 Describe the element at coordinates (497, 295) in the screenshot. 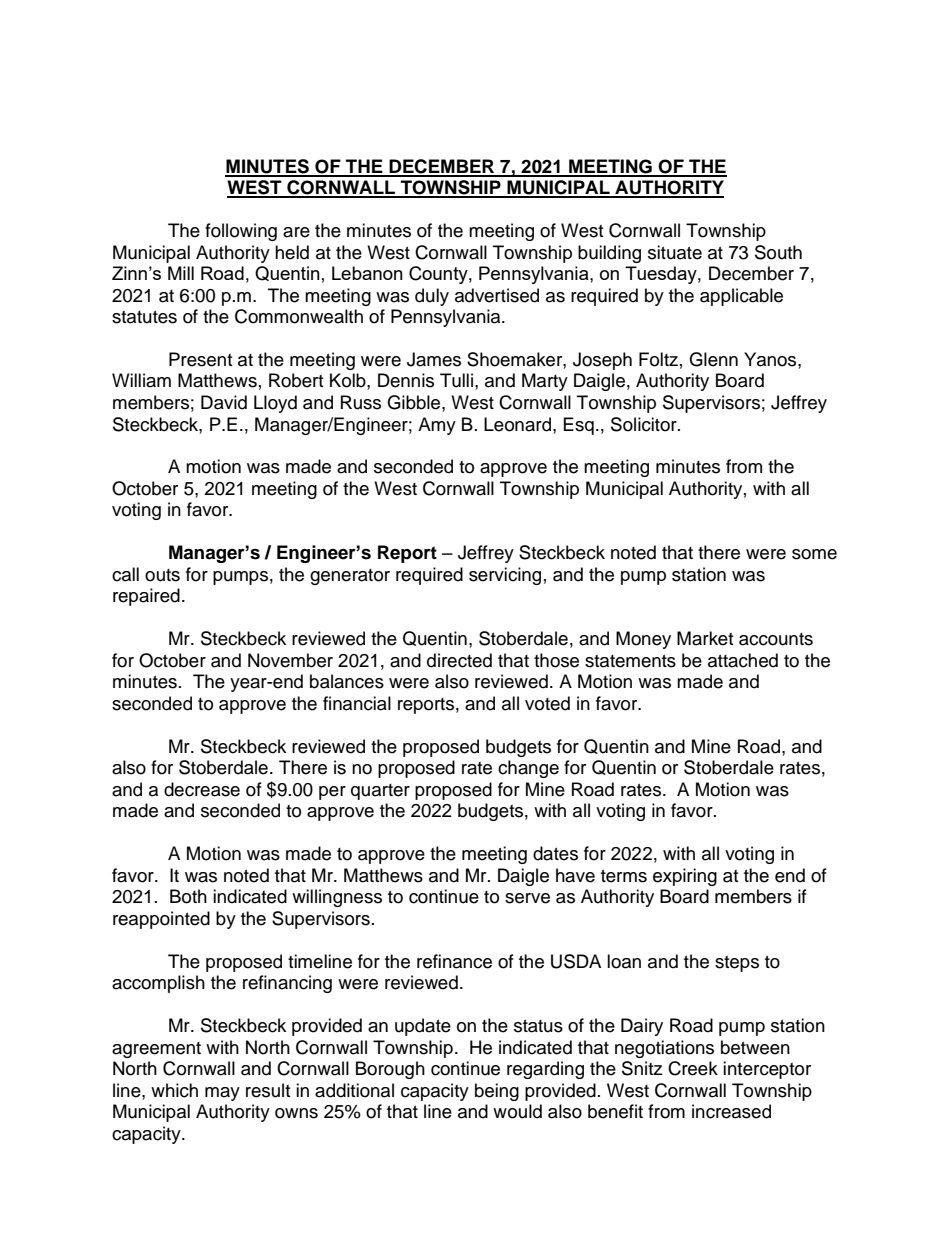

I see `advertised` at that location.
